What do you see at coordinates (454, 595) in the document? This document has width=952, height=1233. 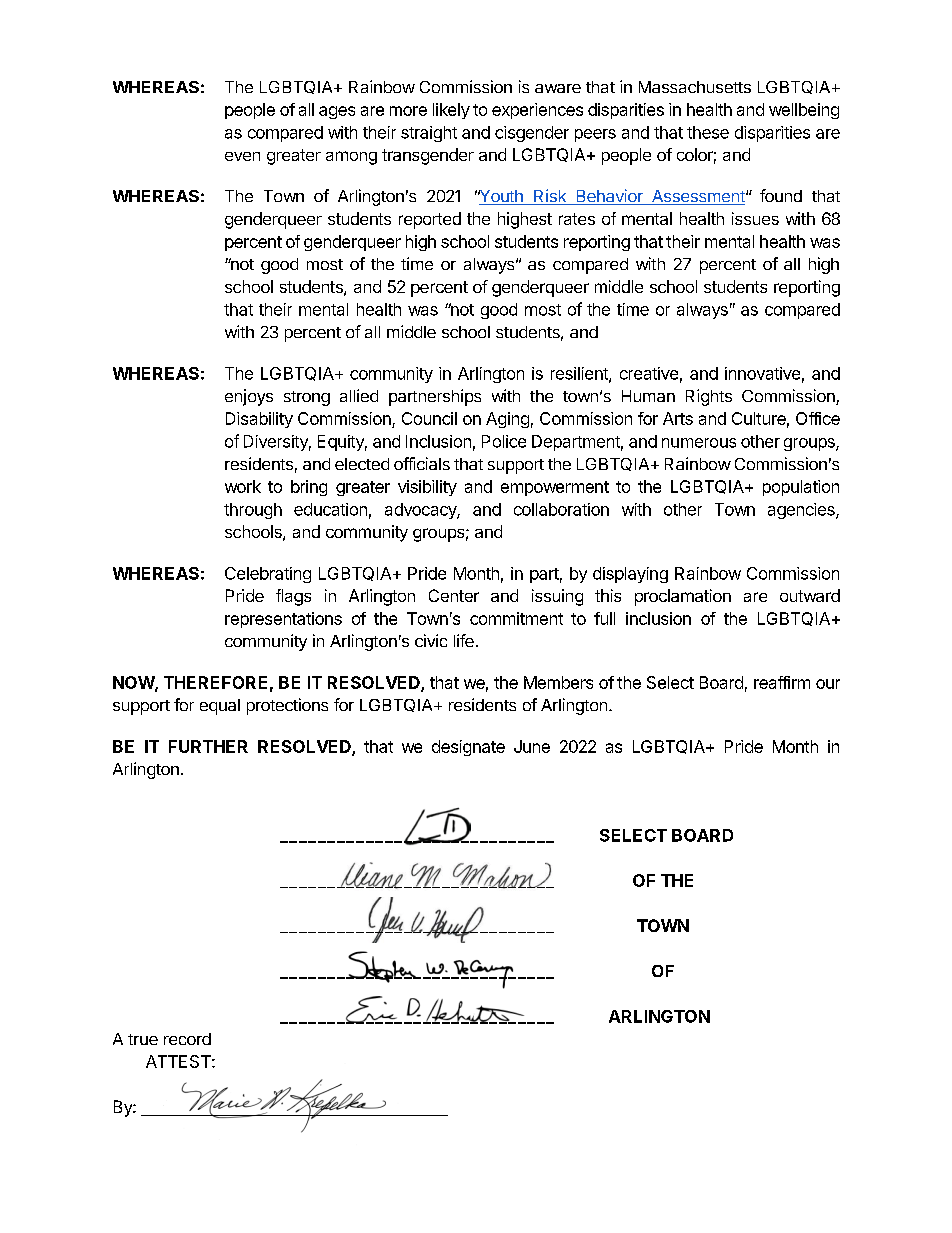 I see `Center` at bounding box center [454, 595].
